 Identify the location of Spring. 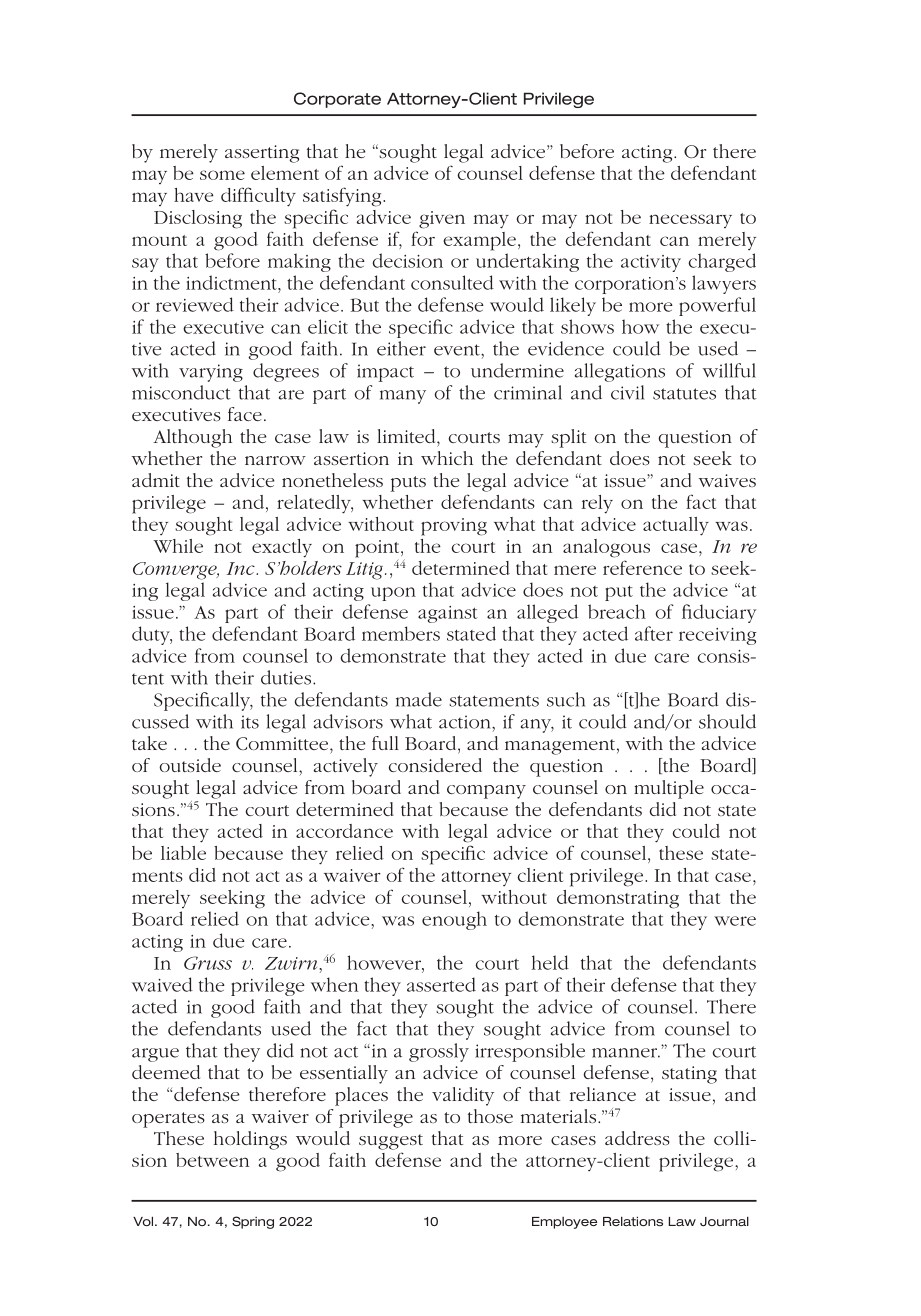
(253, 1222).
